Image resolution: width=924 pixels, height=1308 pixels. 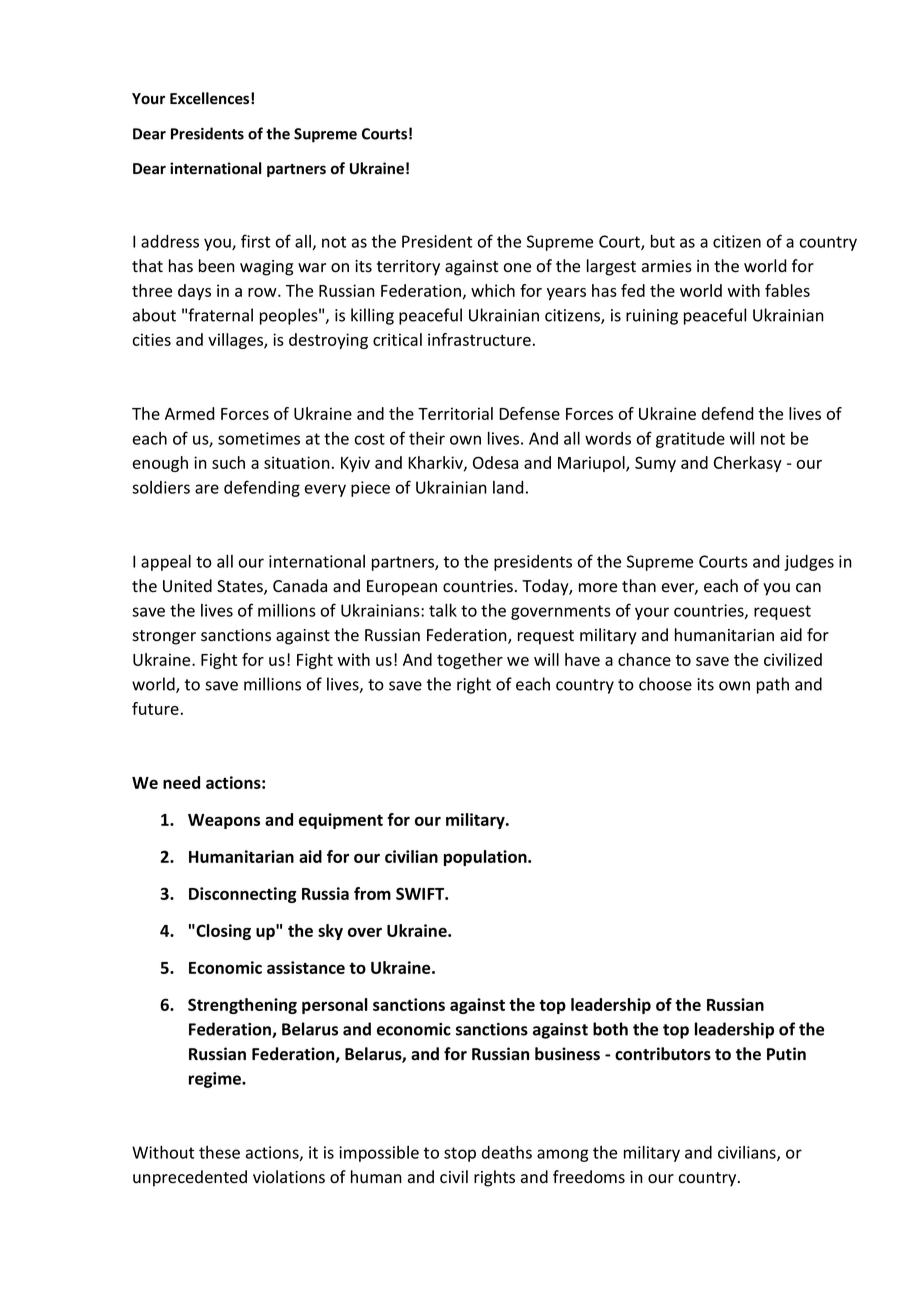 What do you see at coordinates (773, 685) in the document?
I see `path` at bounding box center [773, 685].
